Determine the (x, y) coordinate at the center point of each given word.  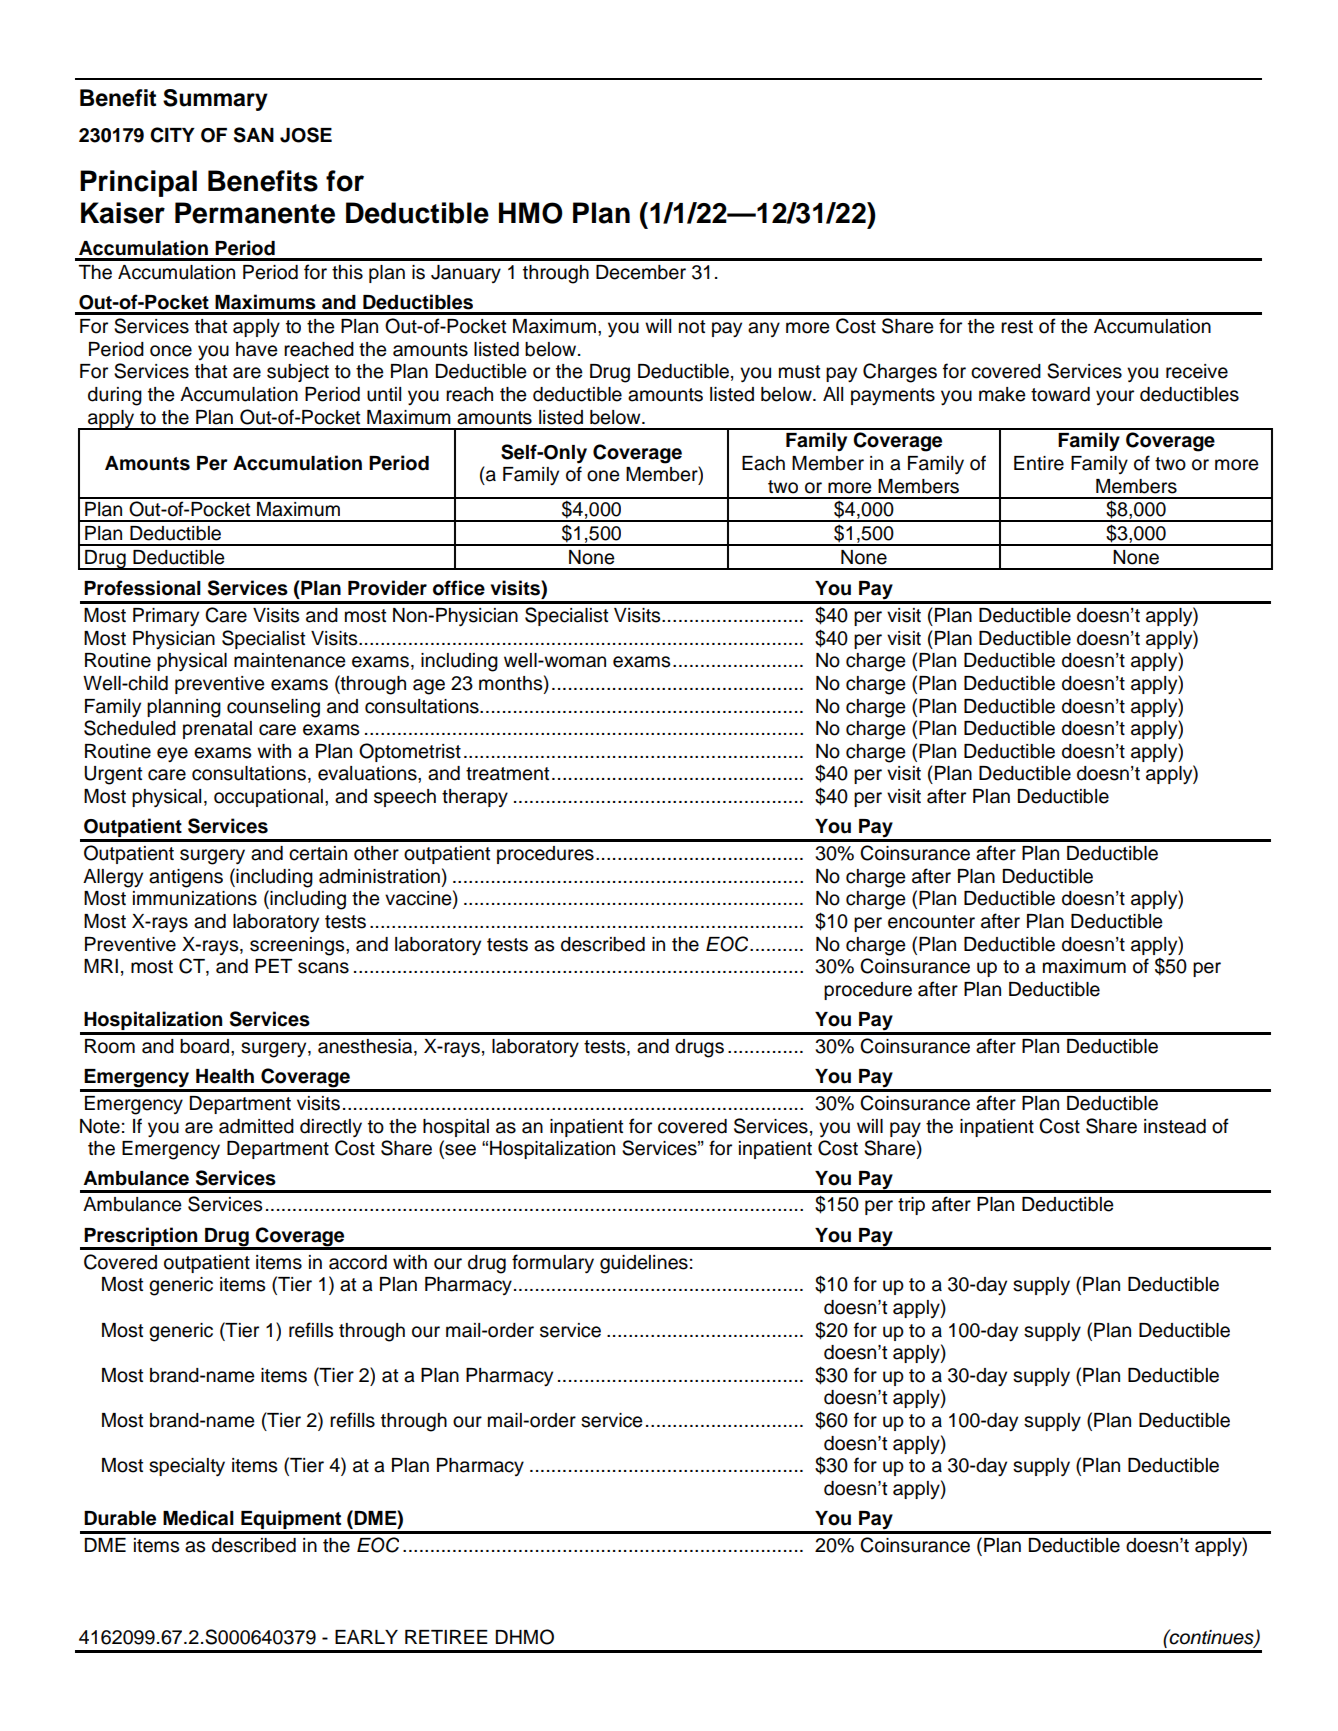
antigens (186, 878)
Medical (198, 1518)
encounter (931, 922)
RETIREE (446, 1637)
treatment (507, 774)
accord (358, 1262)
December (641, 272)
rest (1017, 327)
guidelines (644, 1264)
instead (1175, 1126)
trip (911, 1206)
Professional (142, 588)
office (459, 588)
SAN (254, 135)
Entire (1039, 463)
